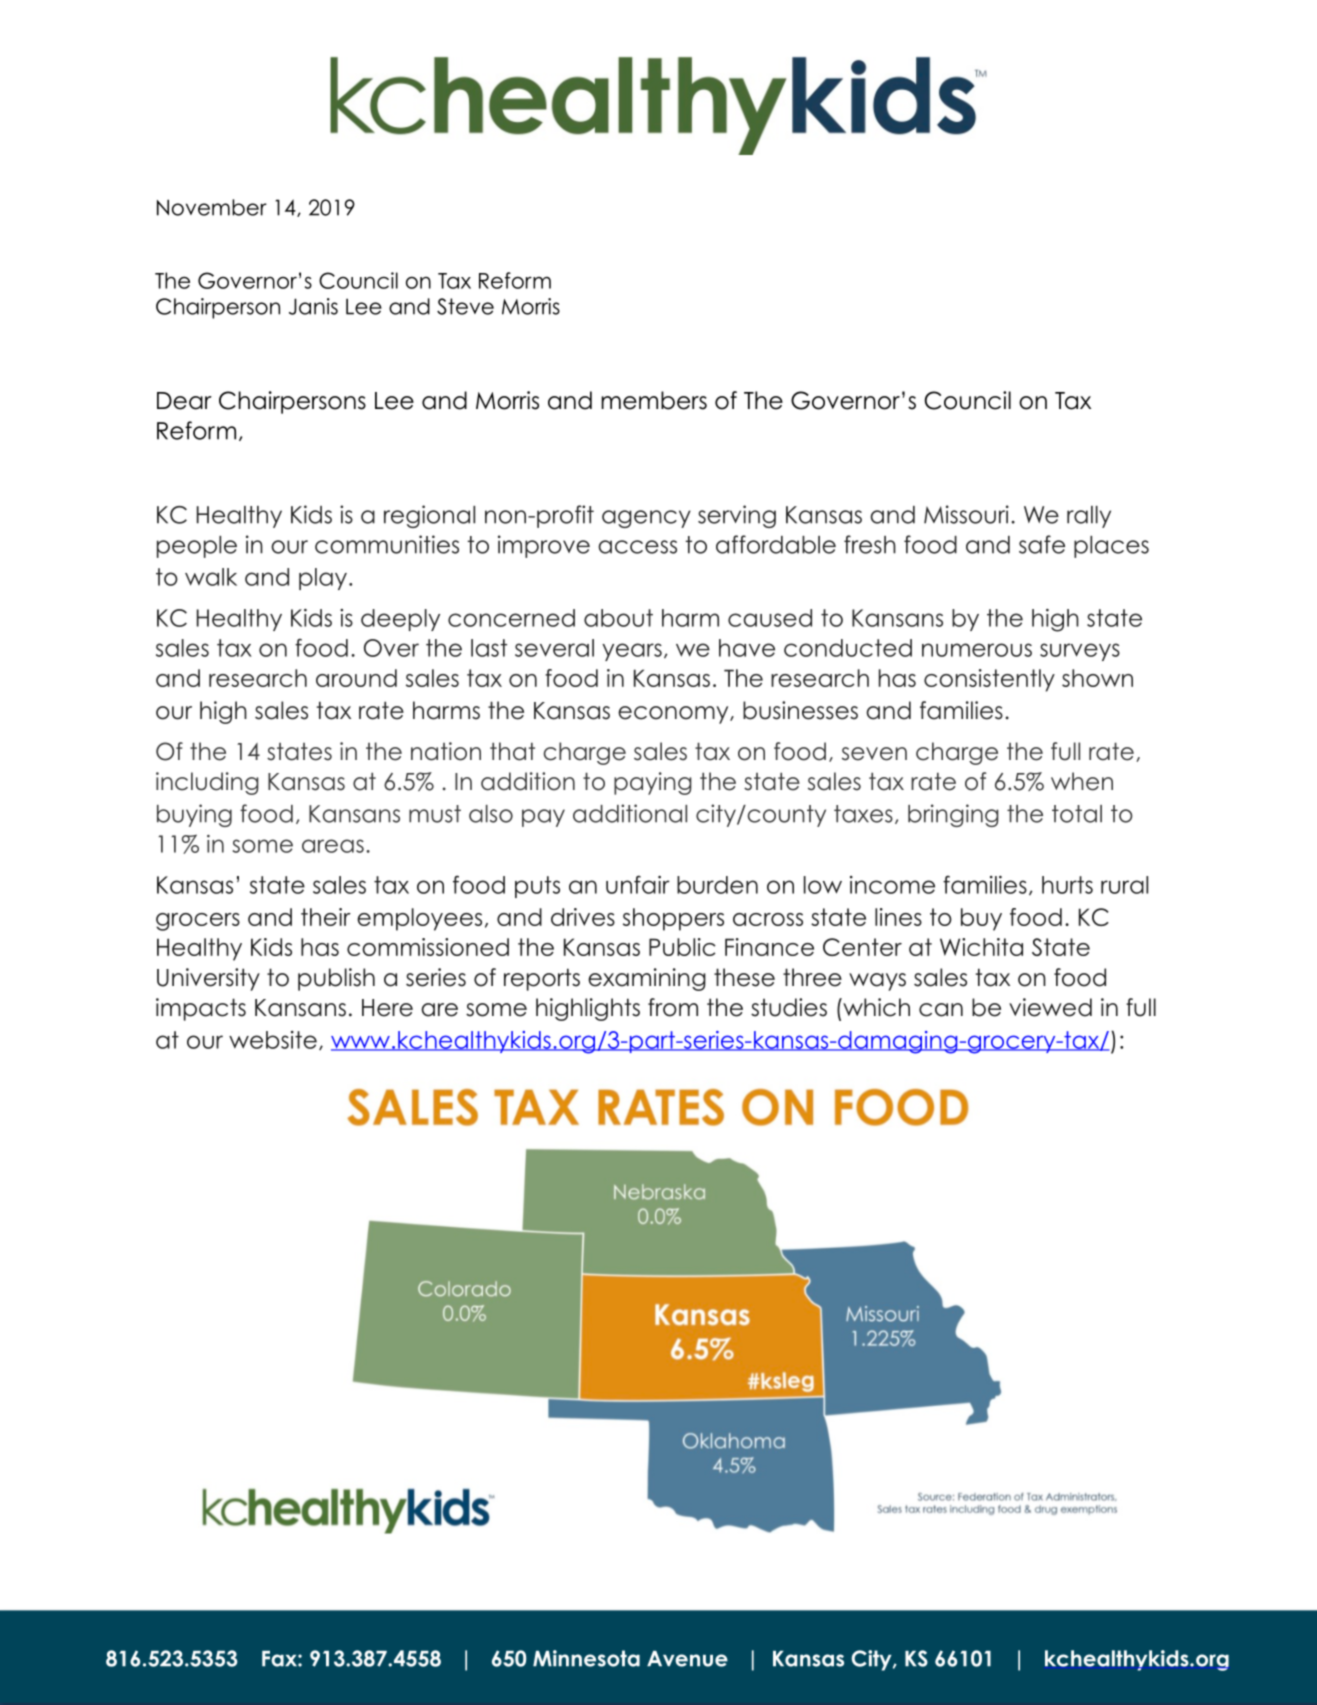  I want to click on members, so click(654, 400).
